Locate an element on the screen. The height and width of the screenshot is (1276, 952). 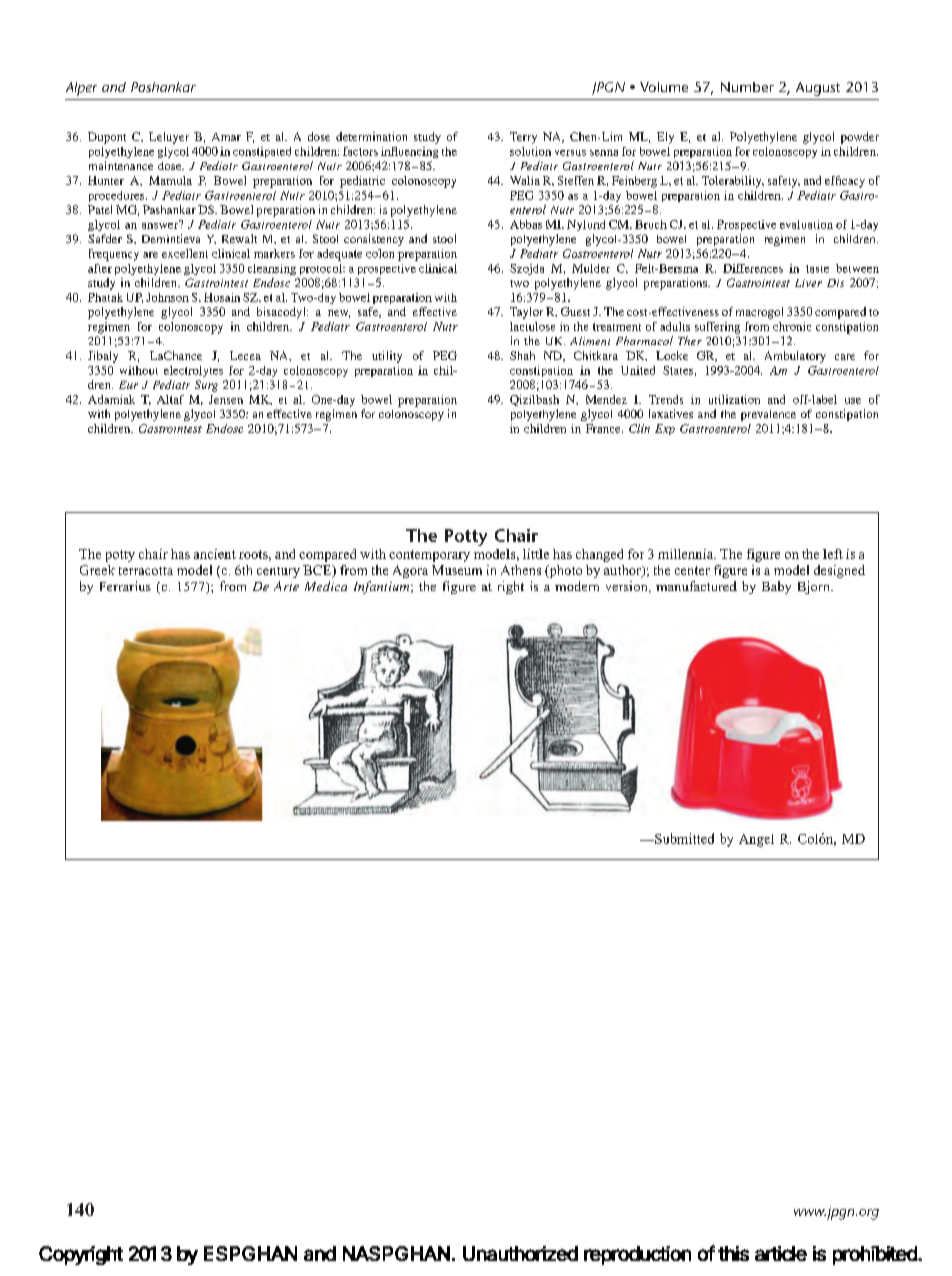
Altaf is located at coordinates (170, 399).
